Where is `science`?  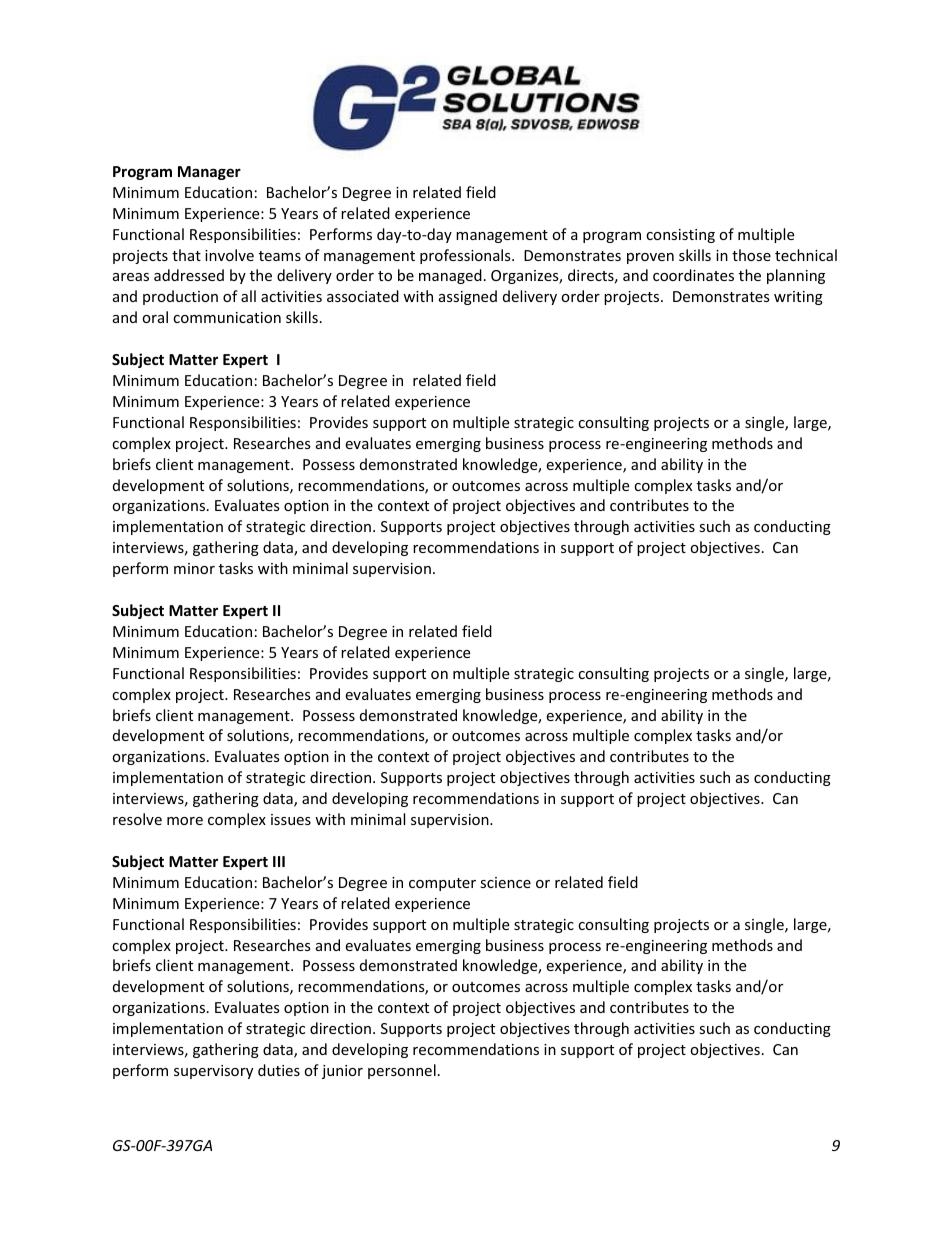
science is located at coordinates (505, 882).
